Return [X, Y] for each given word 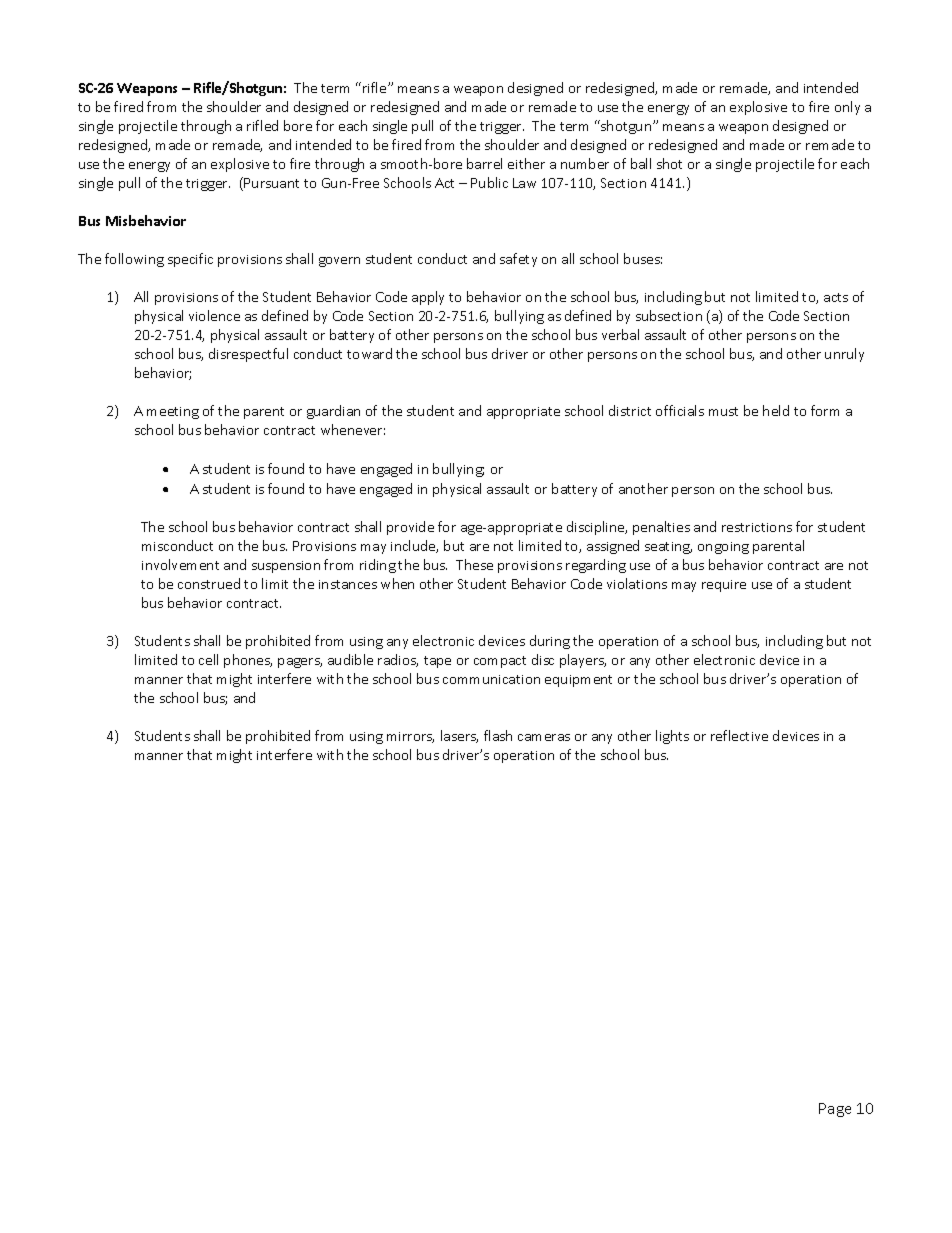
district [630, 410]
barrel [484, 163]
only [847, 108]
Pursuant [271, 183]
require [724, 586]
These [474, 564]
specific [190, 260]
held [776, 410]
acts [836, 297]
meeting [173, 413]
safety [518, 260]
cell [208, 659]
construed [209, 583]
